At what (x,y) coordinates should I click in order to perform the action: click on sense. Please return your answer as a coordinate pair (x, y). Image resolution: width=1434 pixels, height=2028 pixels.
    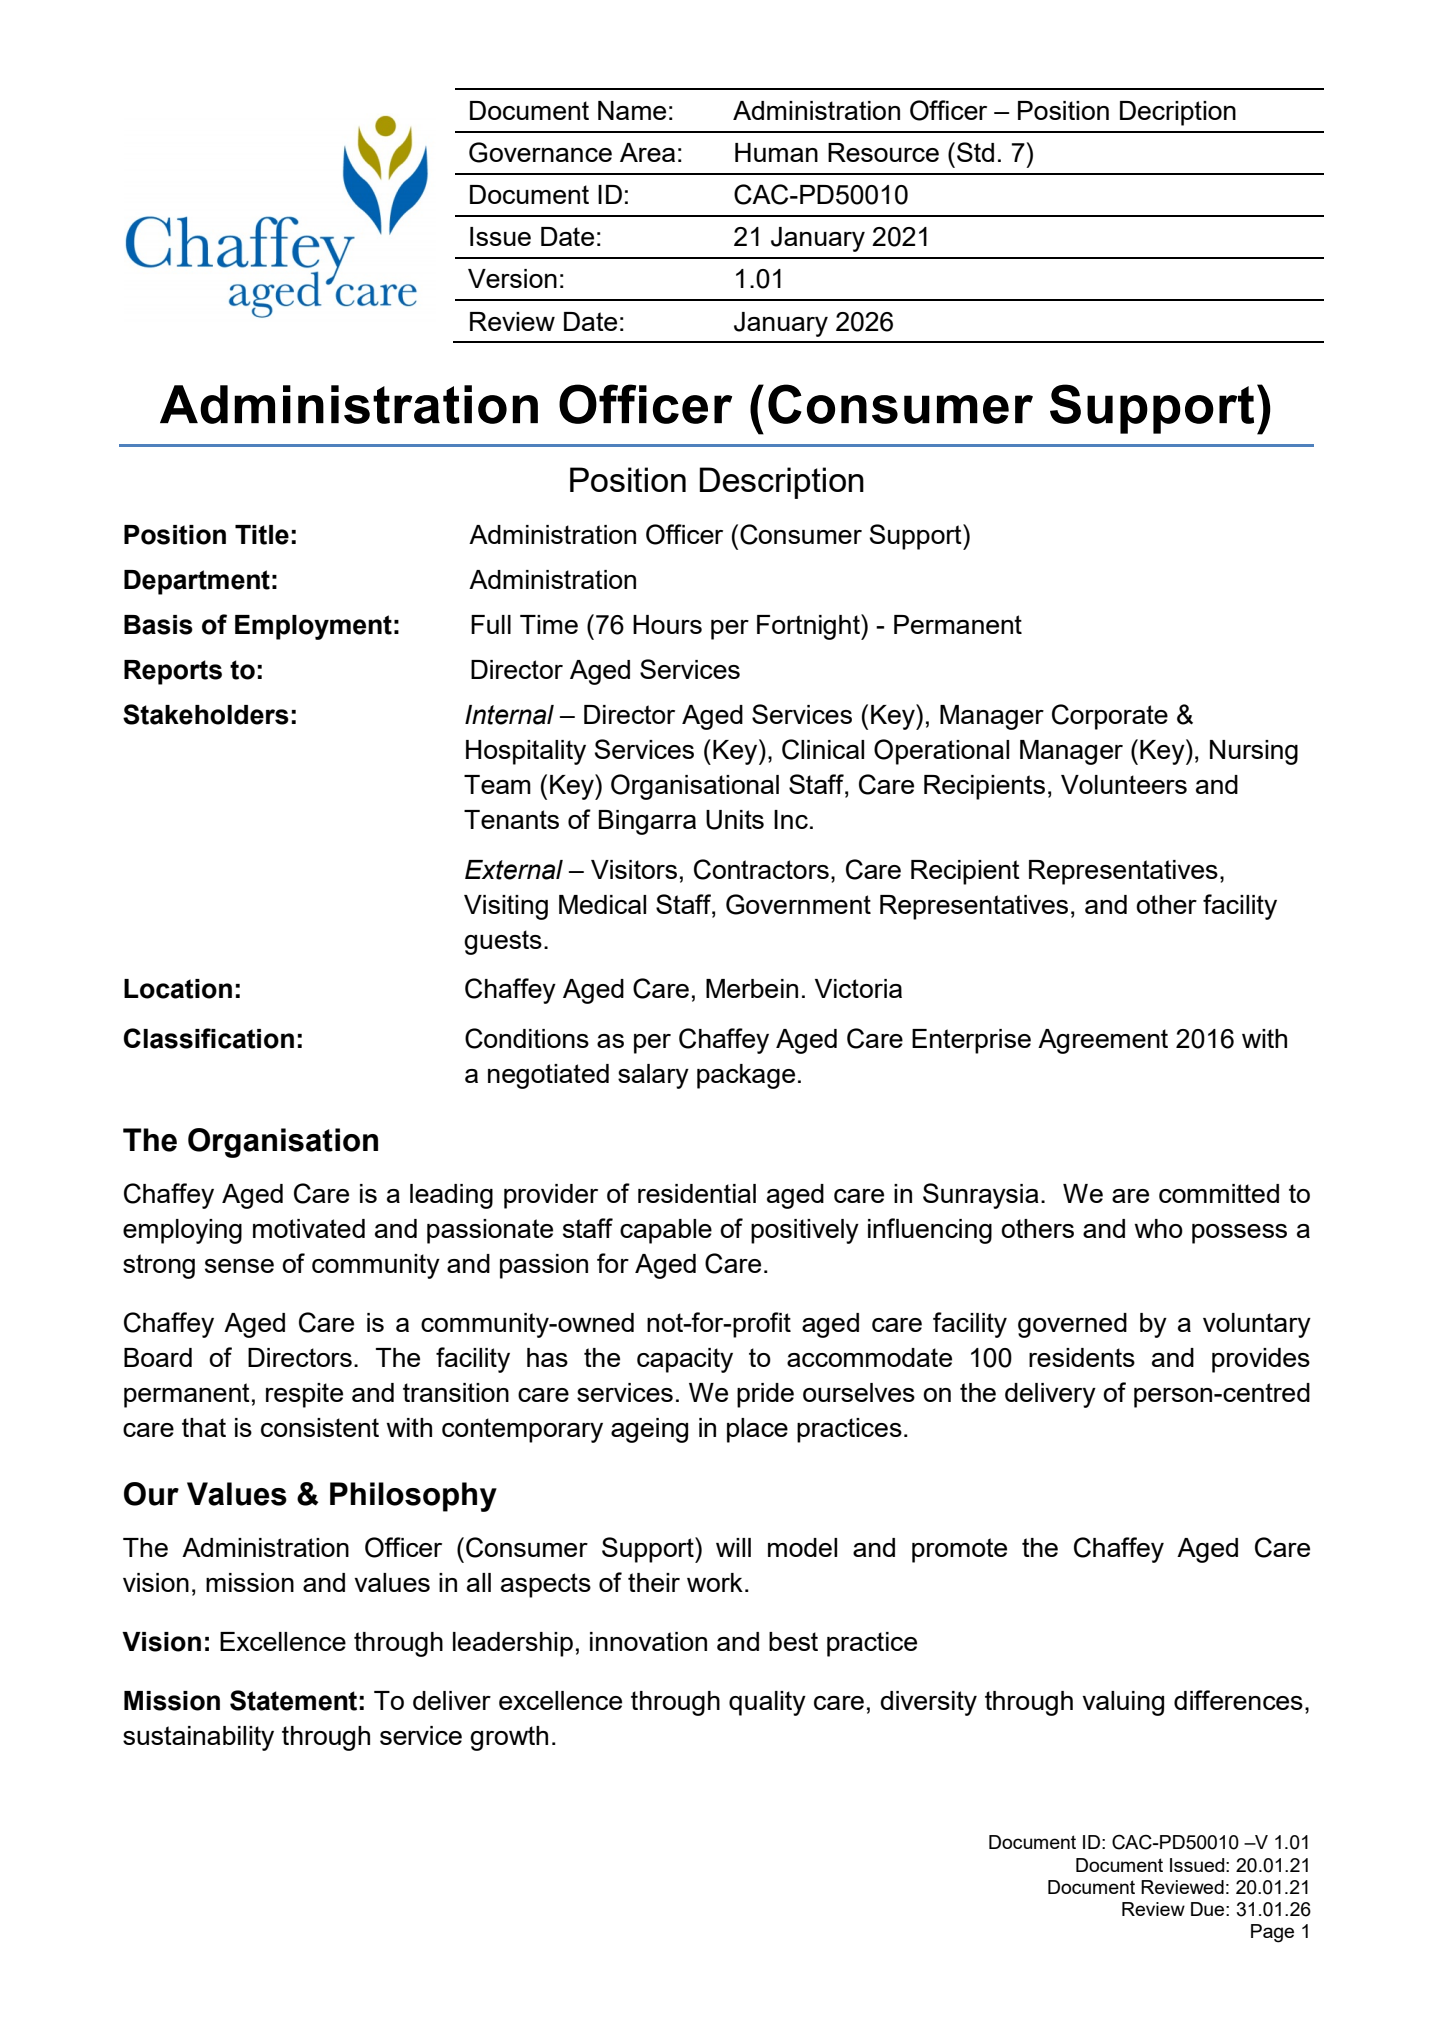
    Looking at the image, I should click on (239, 1266).
